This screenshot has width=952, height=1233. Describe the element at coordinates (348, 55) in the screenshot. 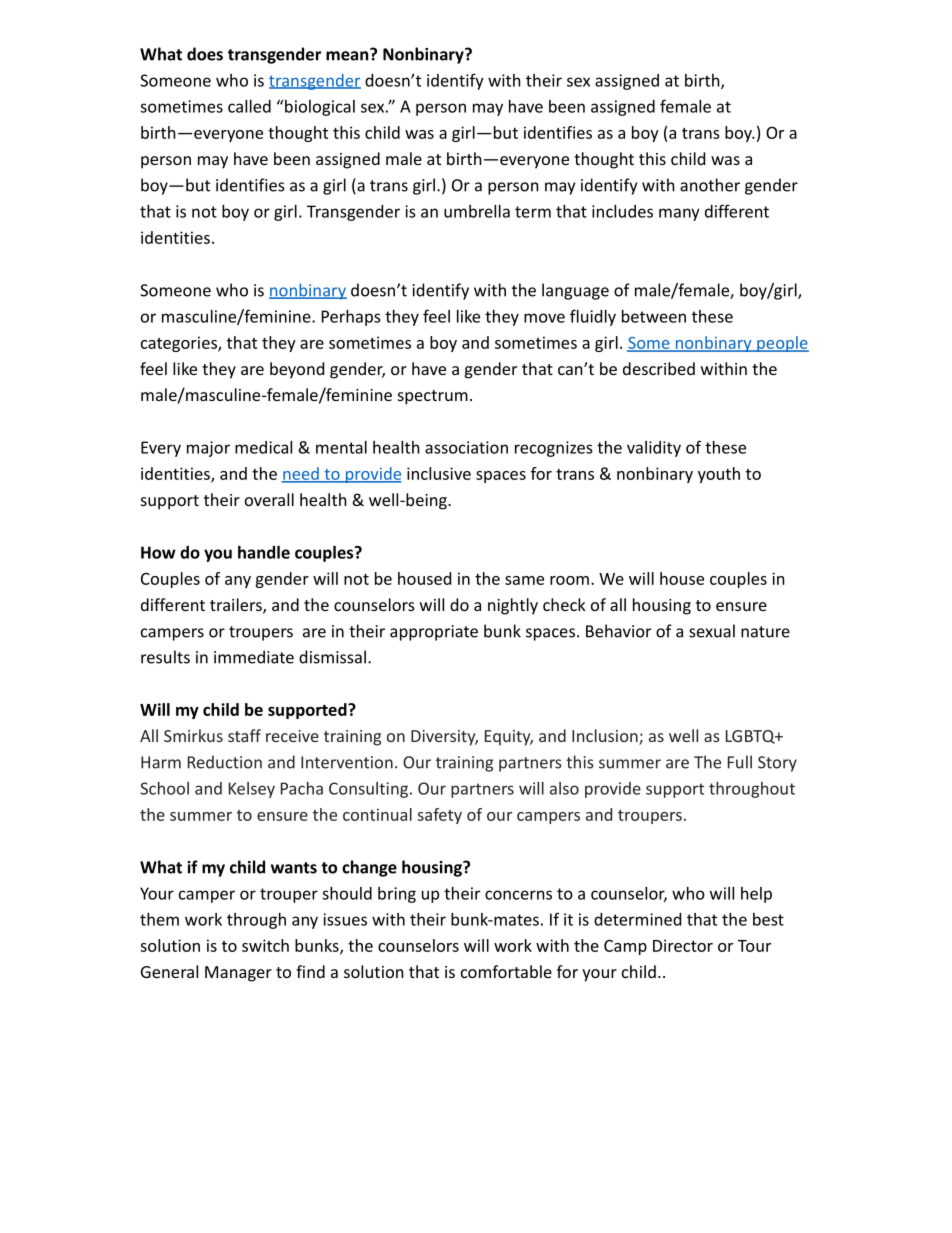

I see `mean` at that location.
